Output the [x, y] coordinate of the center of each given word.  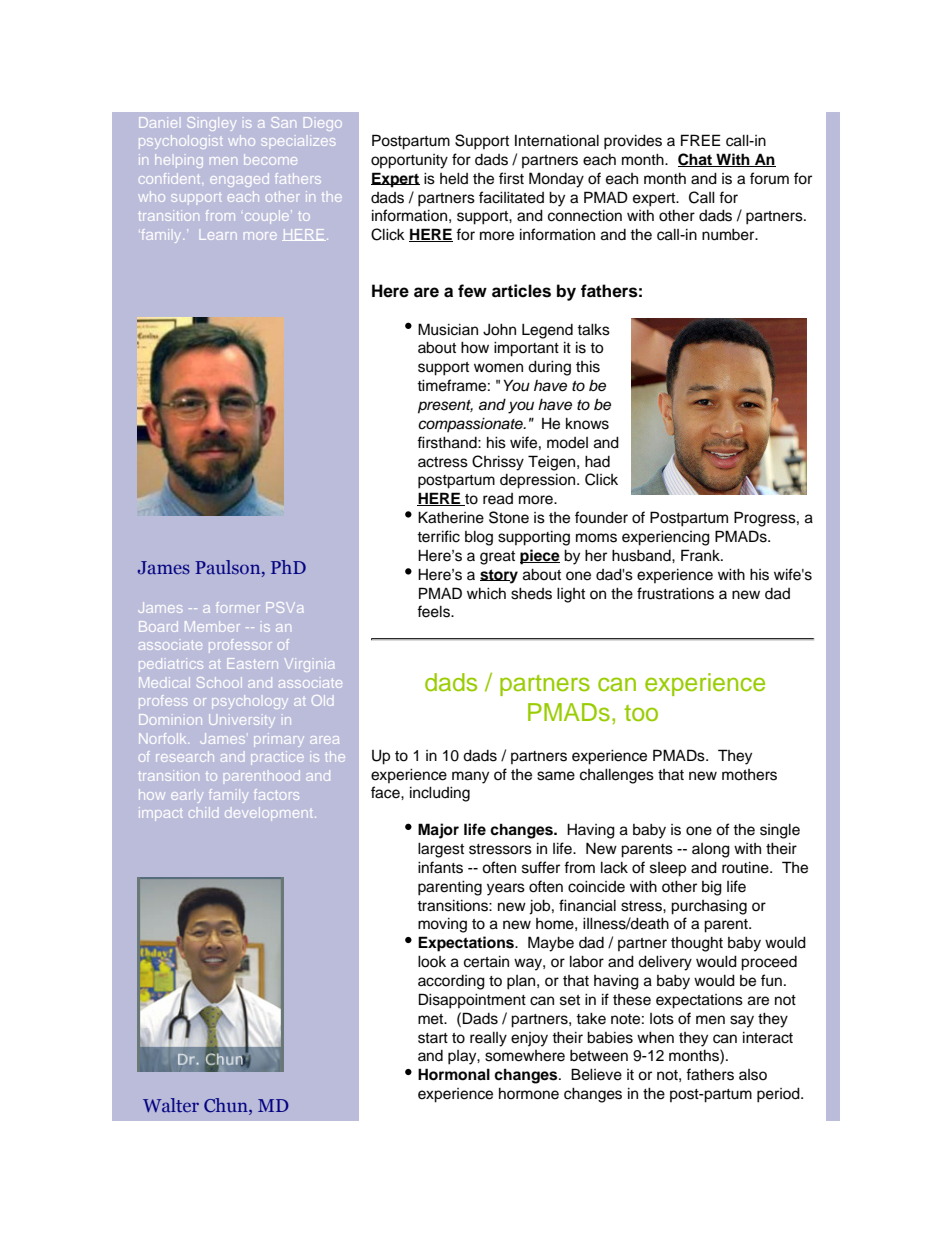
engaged [239, 180]
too [641, 713]
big [712, 888]
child [203, 812]
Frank [701, 555]
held [454, 179]
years [506, 889]
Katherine [451, 517]
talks [593, 330]
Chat [696, 160]
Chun [227, 1105]
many [470, 777]
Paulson [229, 568]
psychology [250, 702]
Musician [448, 329]
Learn [218, 236]
